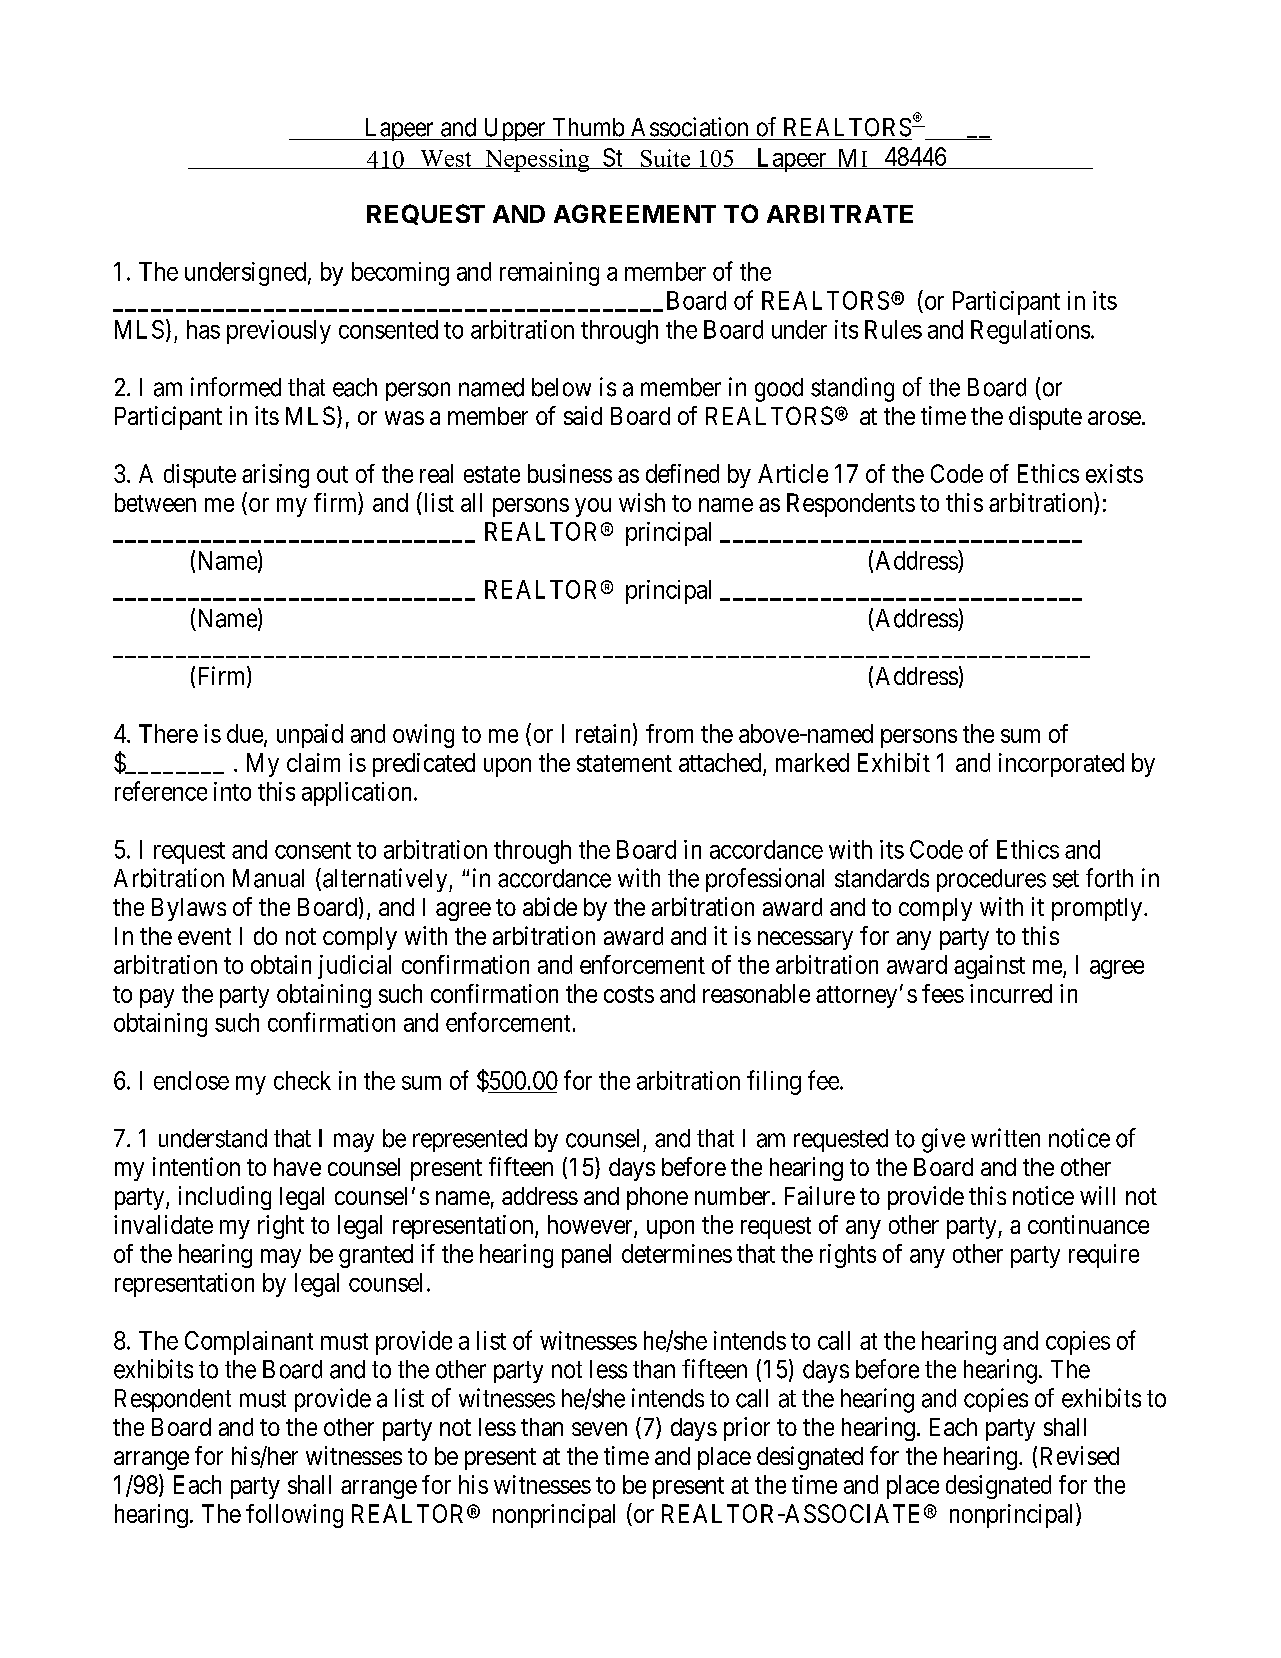 The image size is (1281, 1658). What do you see at coordinates (793, 473) in the page?
I see `Article` at bounding box center [793, 473].
